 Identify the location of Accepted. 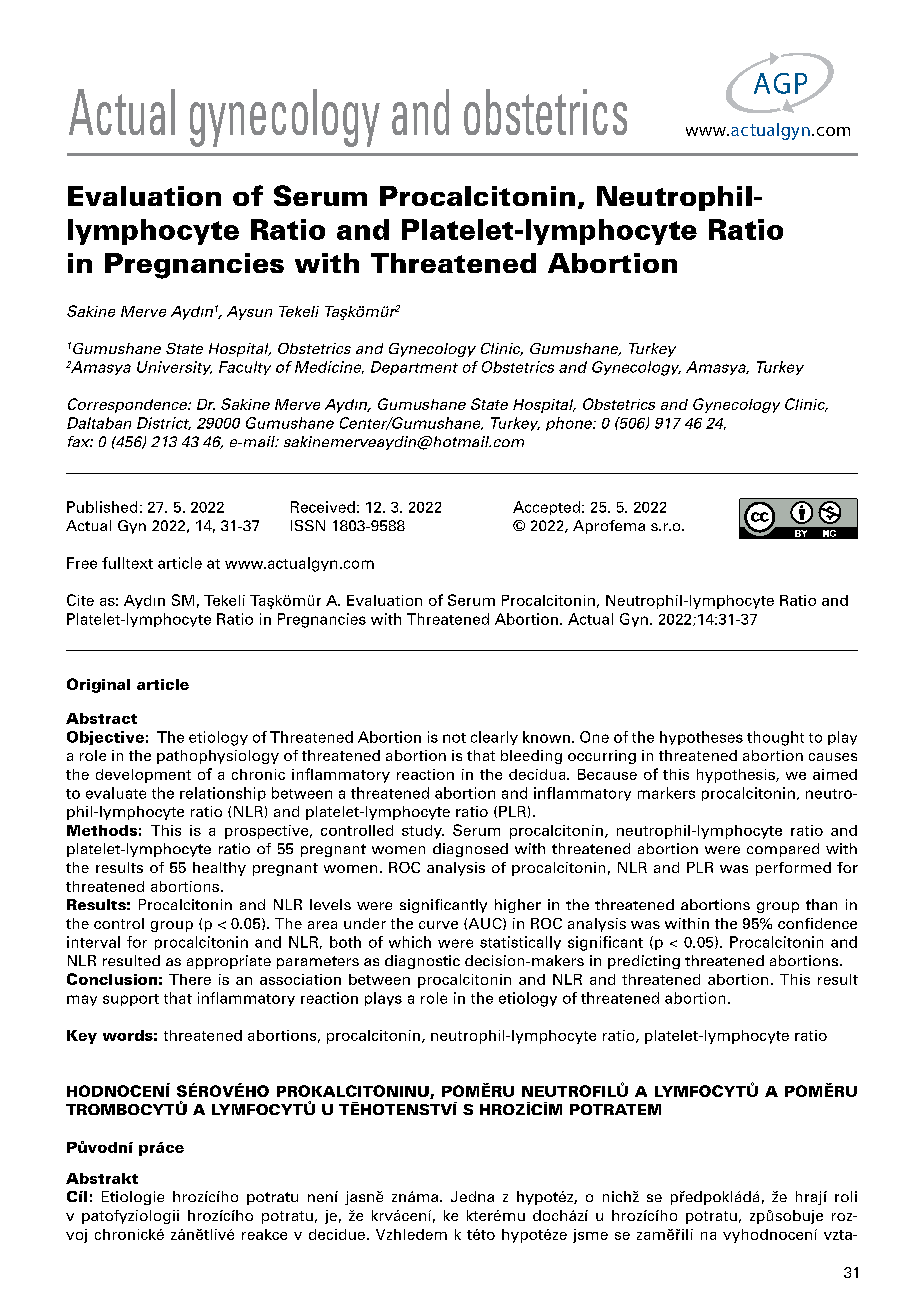
(546, 508).
